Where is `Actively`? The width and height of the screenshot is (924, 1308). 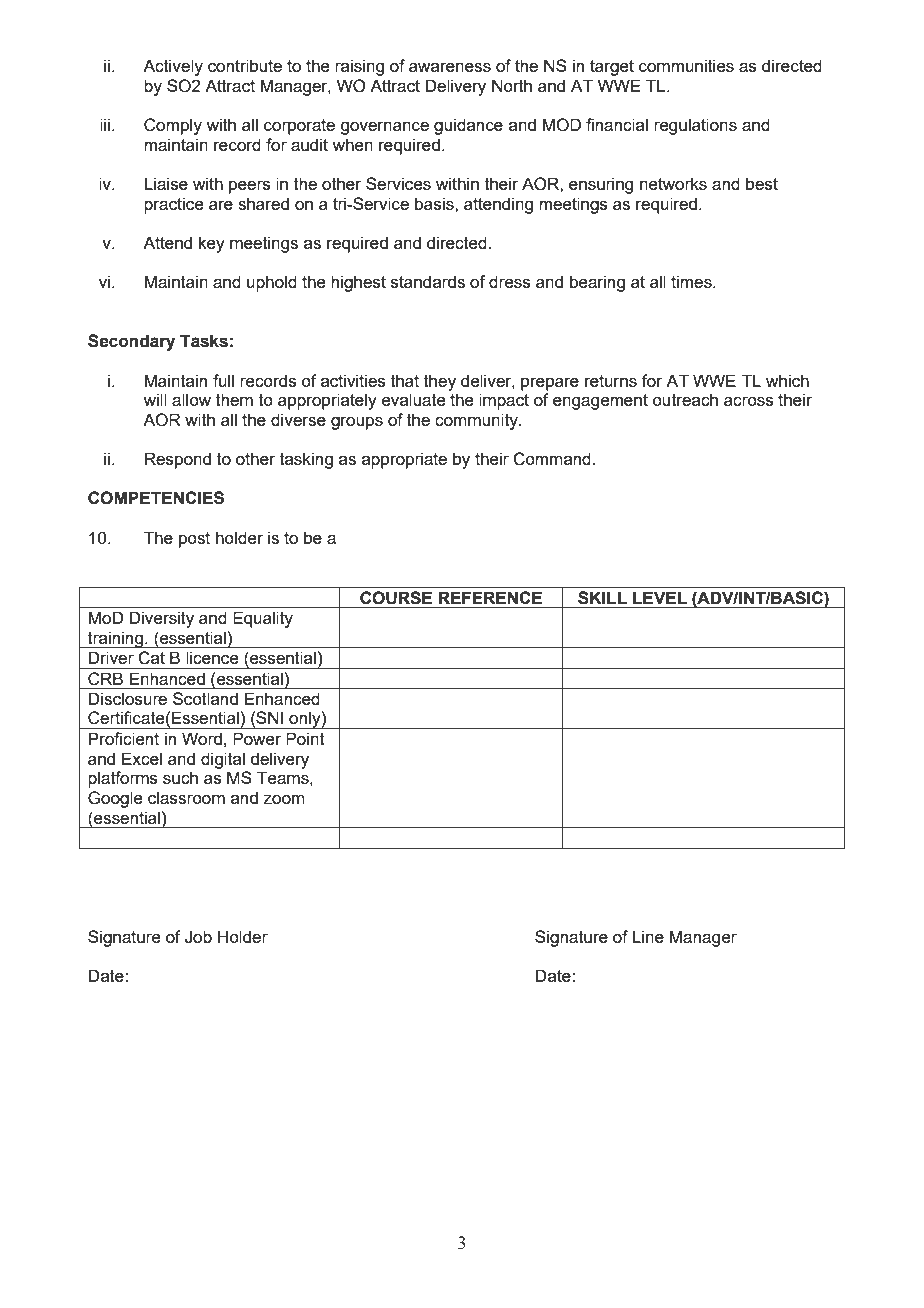 Actively is located at coordinates (173, 67).
